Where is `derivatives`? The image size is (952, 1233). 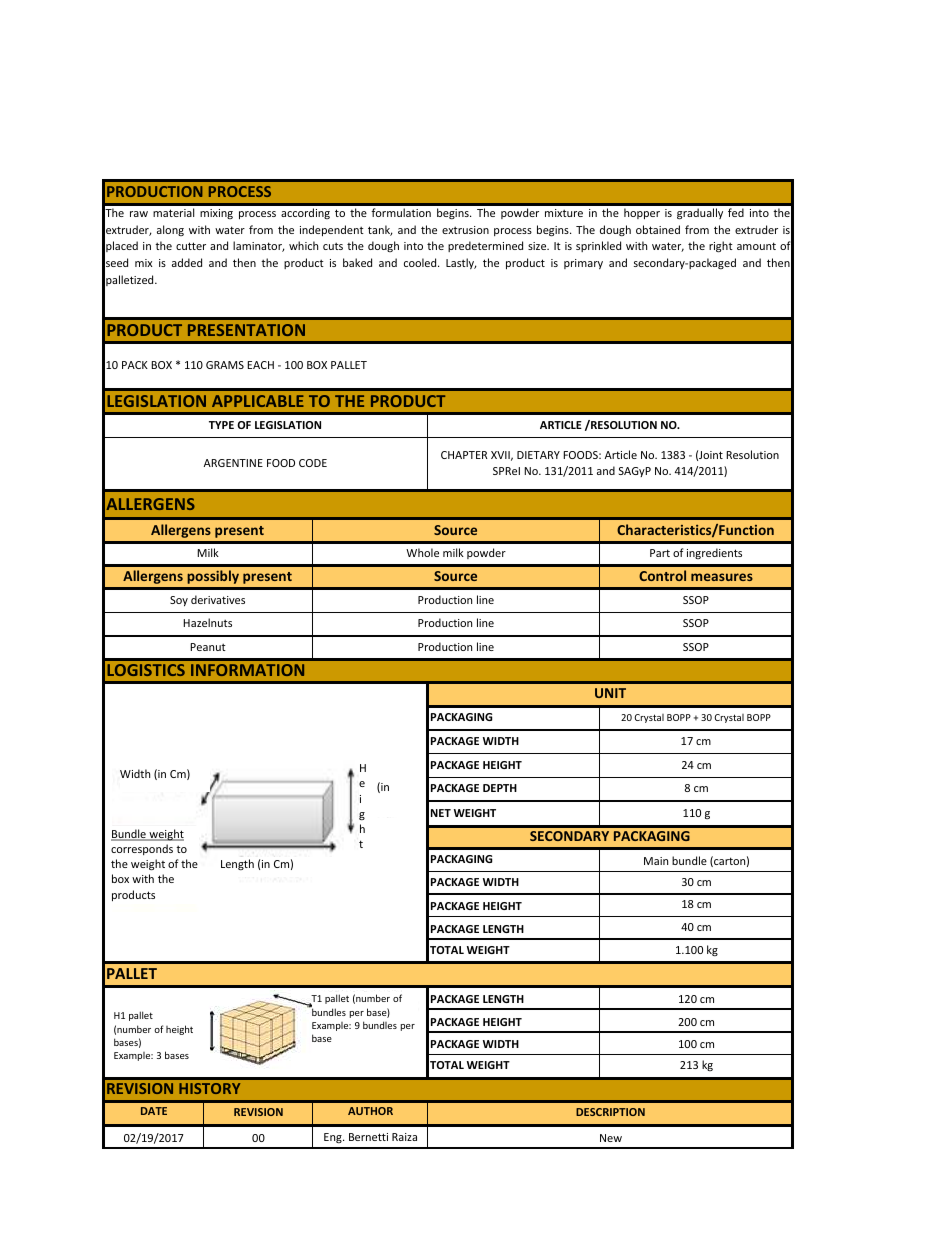
derivatives is located at coordinates (218, 599).
